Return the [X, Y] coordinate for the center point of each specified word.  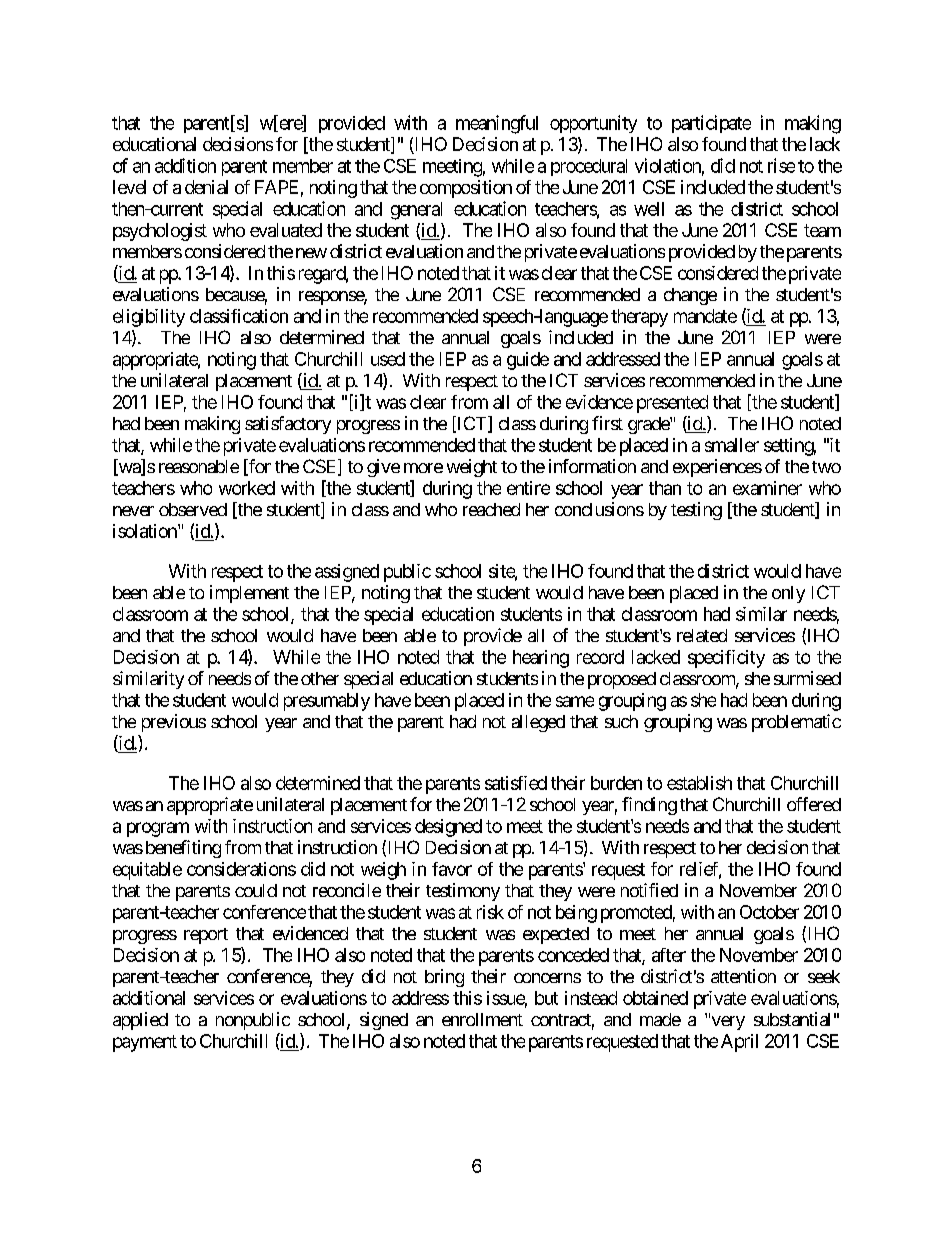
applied [140, 1021]
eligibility [149, 318]
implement [249, 594]
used [388, 359]
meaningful [497, 124]
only [788, 594]
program [158, 829]
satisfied [516, 783]
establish [699, 783]
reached [491, 509]
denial [206, 187]
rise [781, 165]
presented [672, 404]
